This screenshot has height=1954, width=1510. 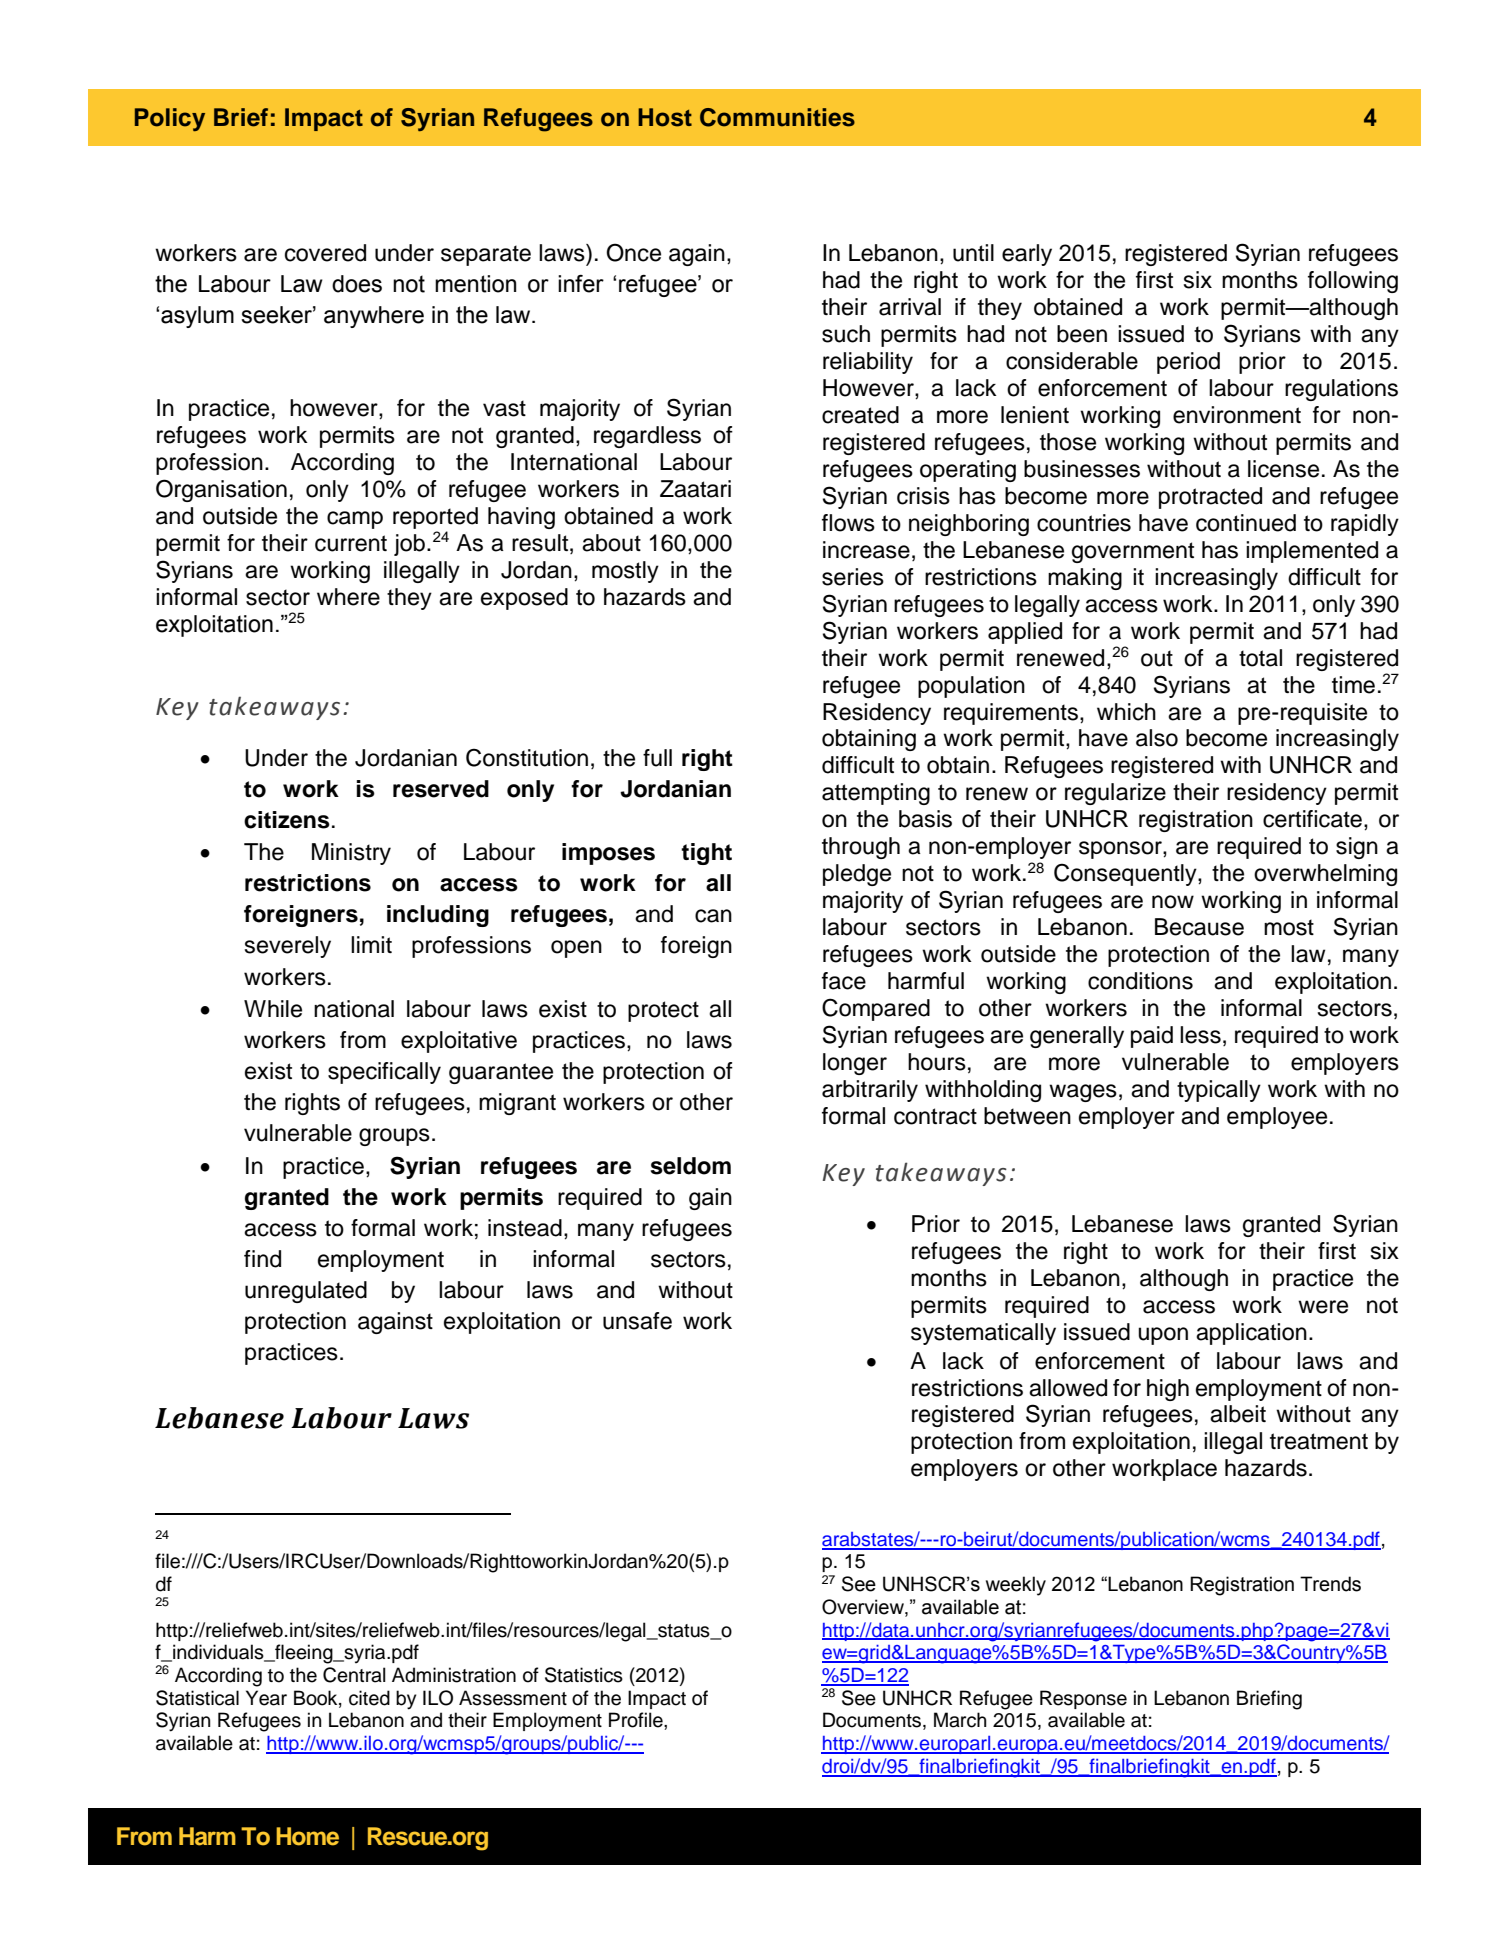 What do you see at coordinates (960, 1720) in the screenshot?
I see `March` at bounding box center [960, 1720].
